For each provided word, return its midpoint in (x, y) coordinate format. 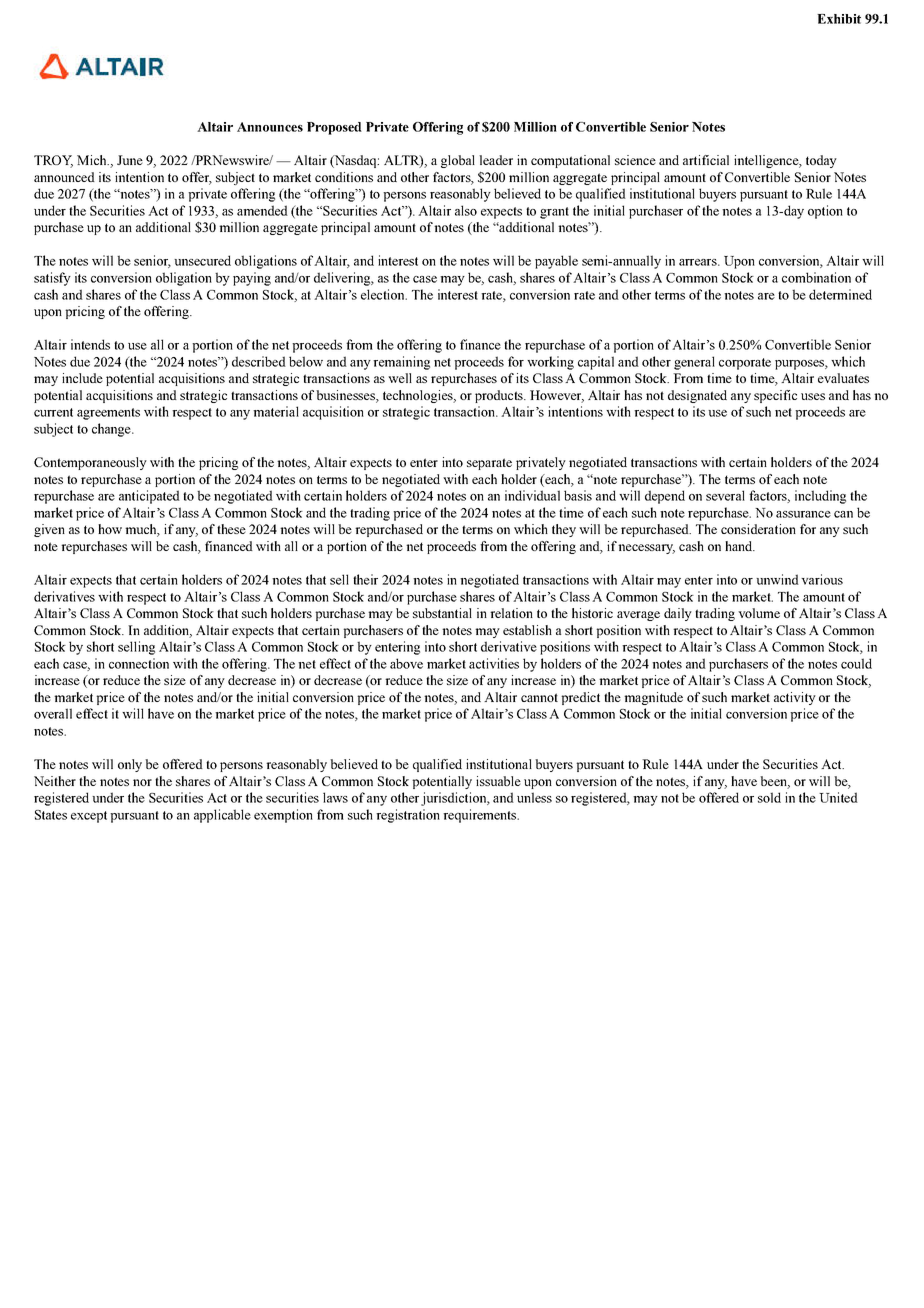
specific (775, 396)
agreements (108, 414)
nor (142, 782)
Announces (270, 127)
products (500, 396)
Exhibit (839, 19)
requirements (480, 816)
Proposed (334, 128)
